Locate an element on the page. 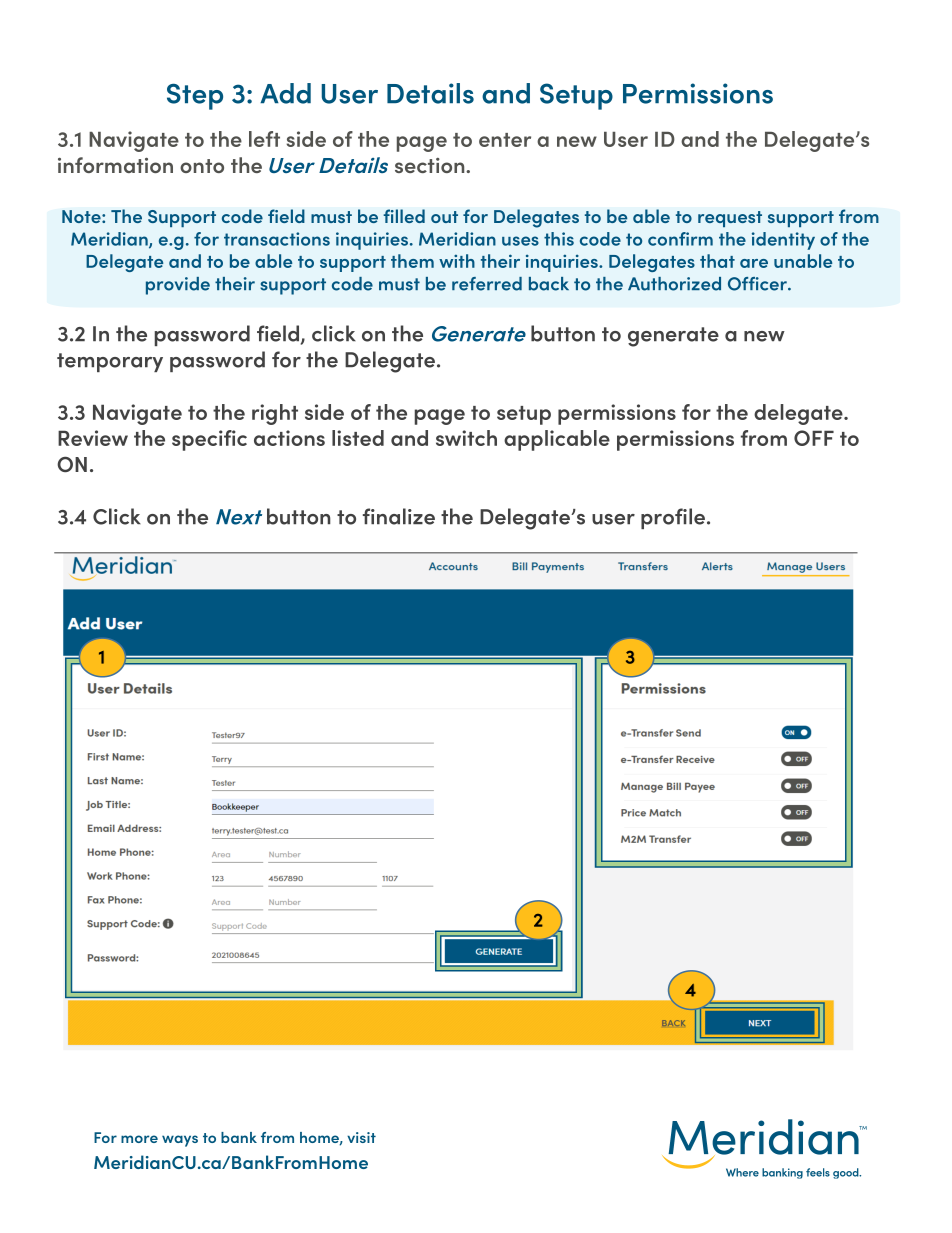 The height and width of the page is (1233, 952). ways is located at coordinates (180, 1141).
